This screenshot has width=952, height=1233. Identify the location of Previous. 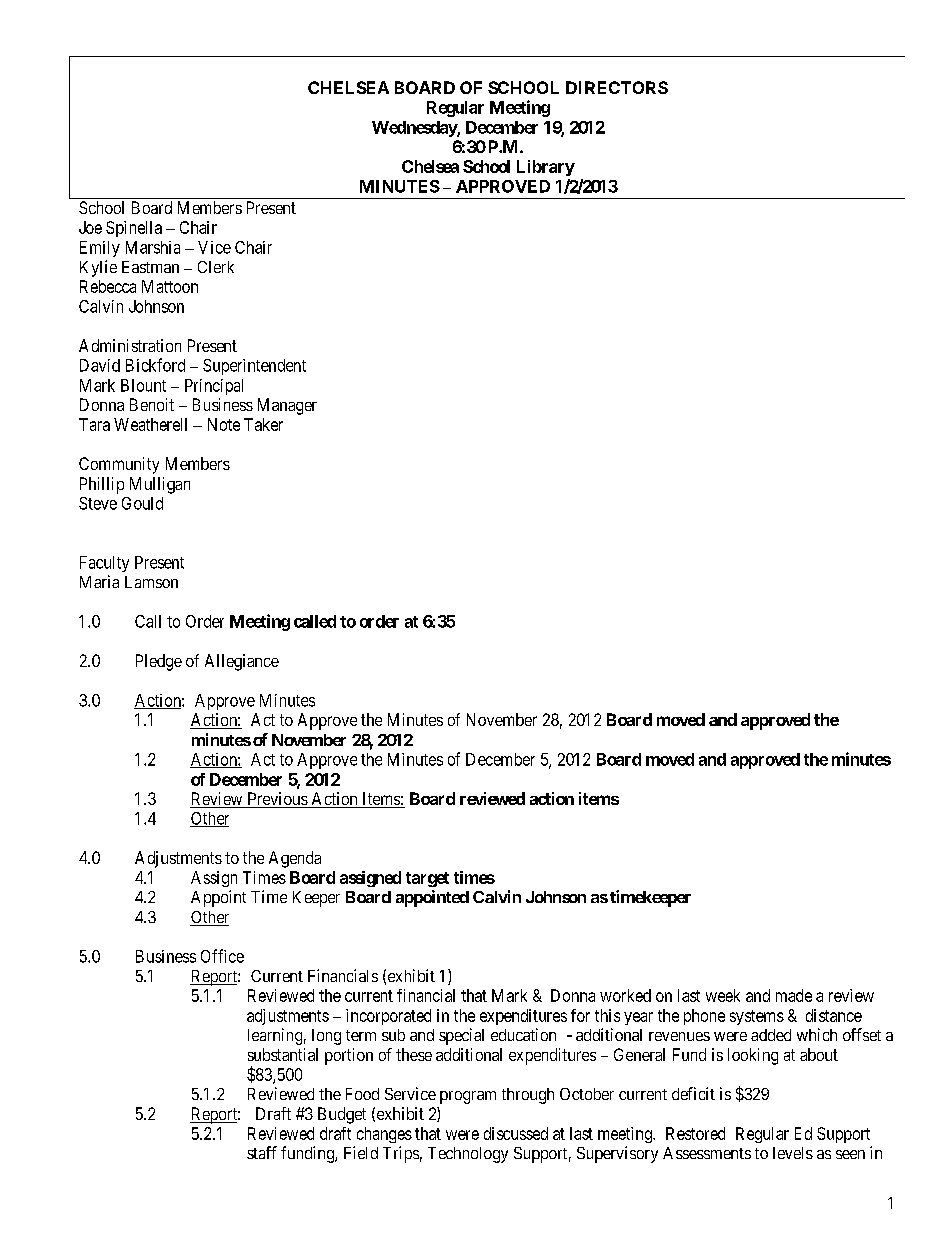
(277, 800).
